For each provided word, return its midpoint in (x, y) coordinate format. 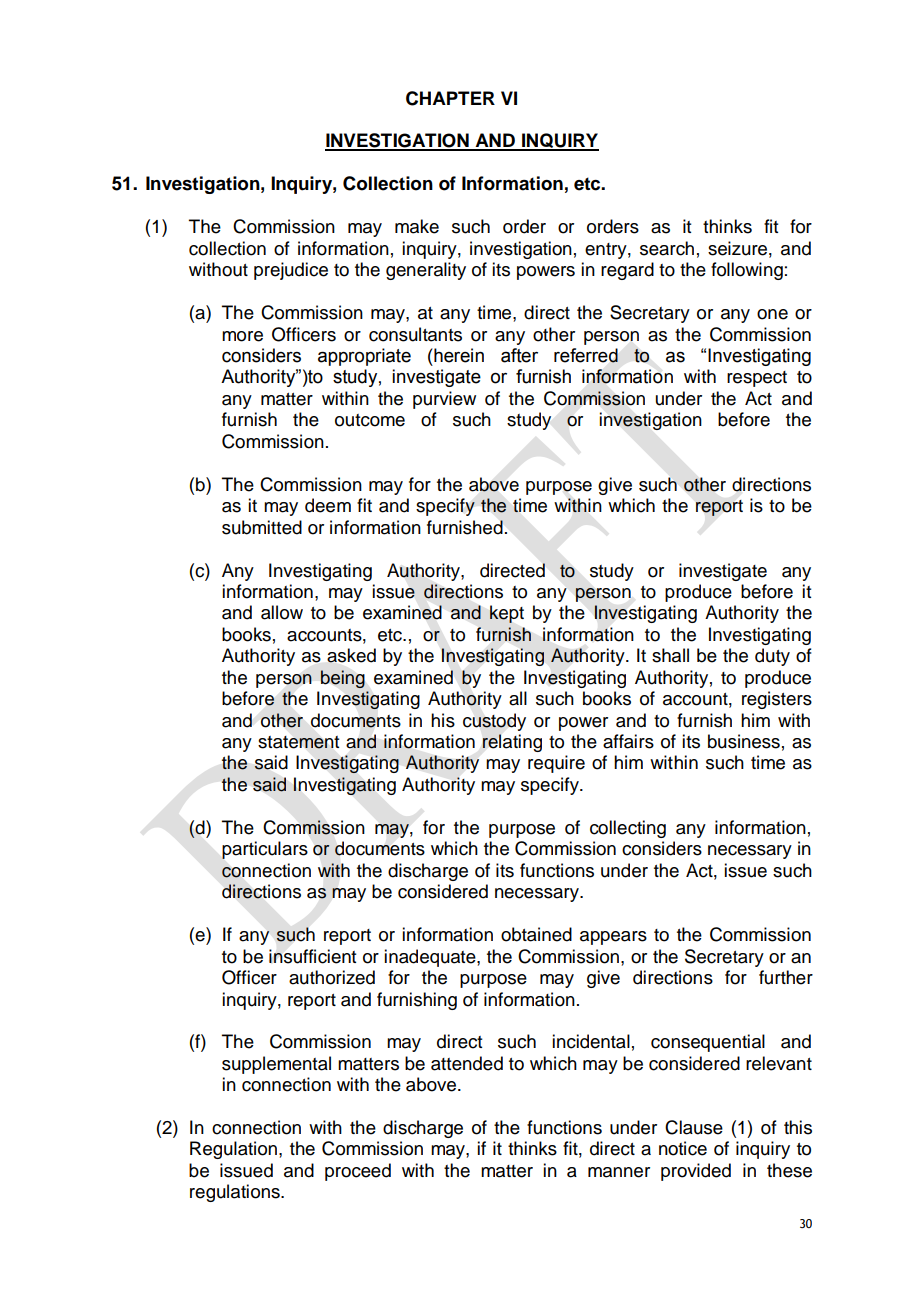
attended (467, 1063)
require (556, 764)
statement (298, 742)
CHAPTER (450, 98)
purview (444, 400)
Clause (694, 1127)
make (417, 226)
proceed (358, 1172)
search (667, 248)
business (744, 741)
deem (328, 505)
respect (757, 379)
